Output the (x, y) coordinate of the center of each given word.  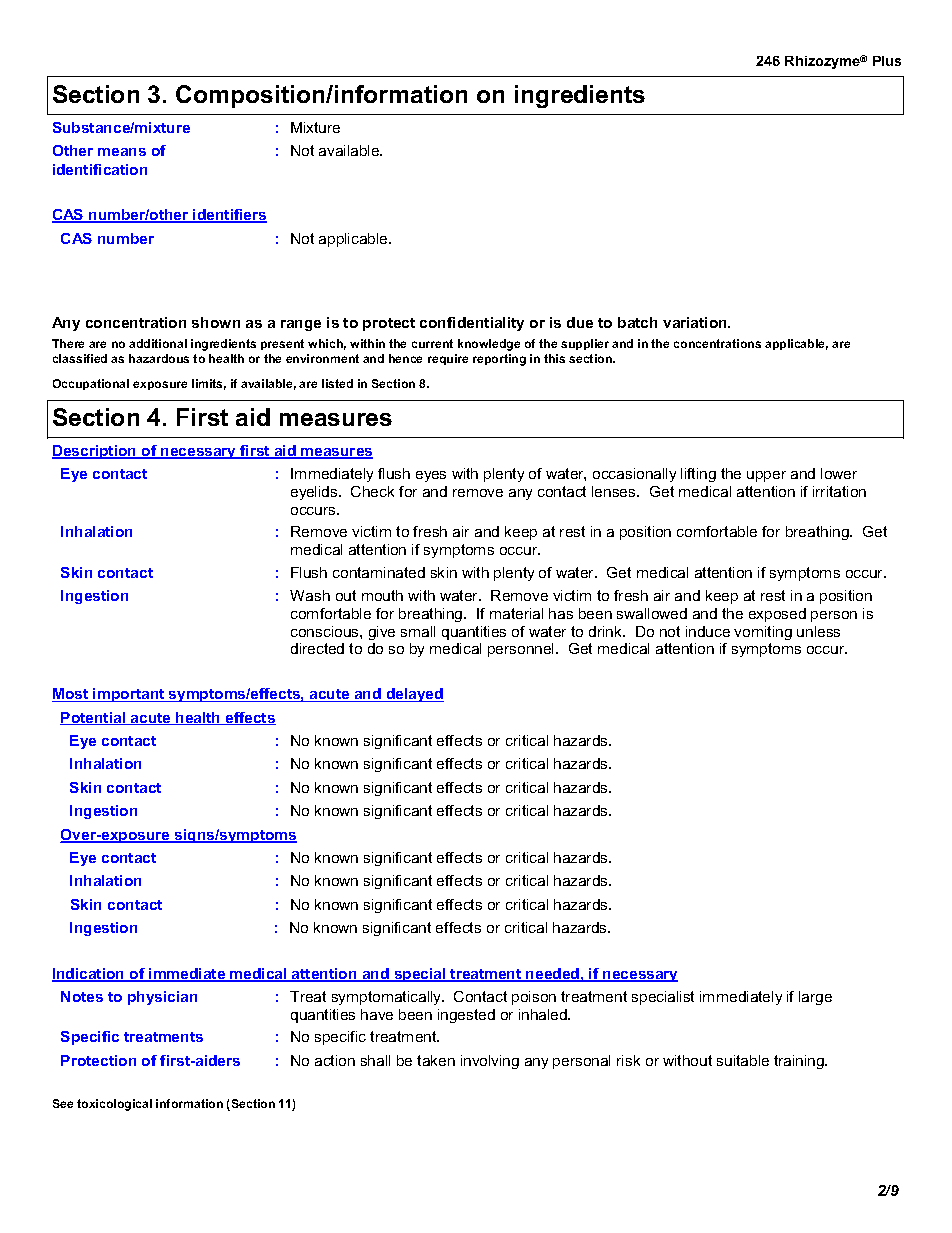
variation (696, 322)
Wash (310, 595)
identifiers (229, 216)
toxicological (114, 1105)
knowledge (489, 345)
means (122, 152)
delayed (414, 695)
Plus (887, 61)
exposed (777, 615)
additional (158, 343)
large (815, 998)
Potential (94, 718)
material (516, 613)
